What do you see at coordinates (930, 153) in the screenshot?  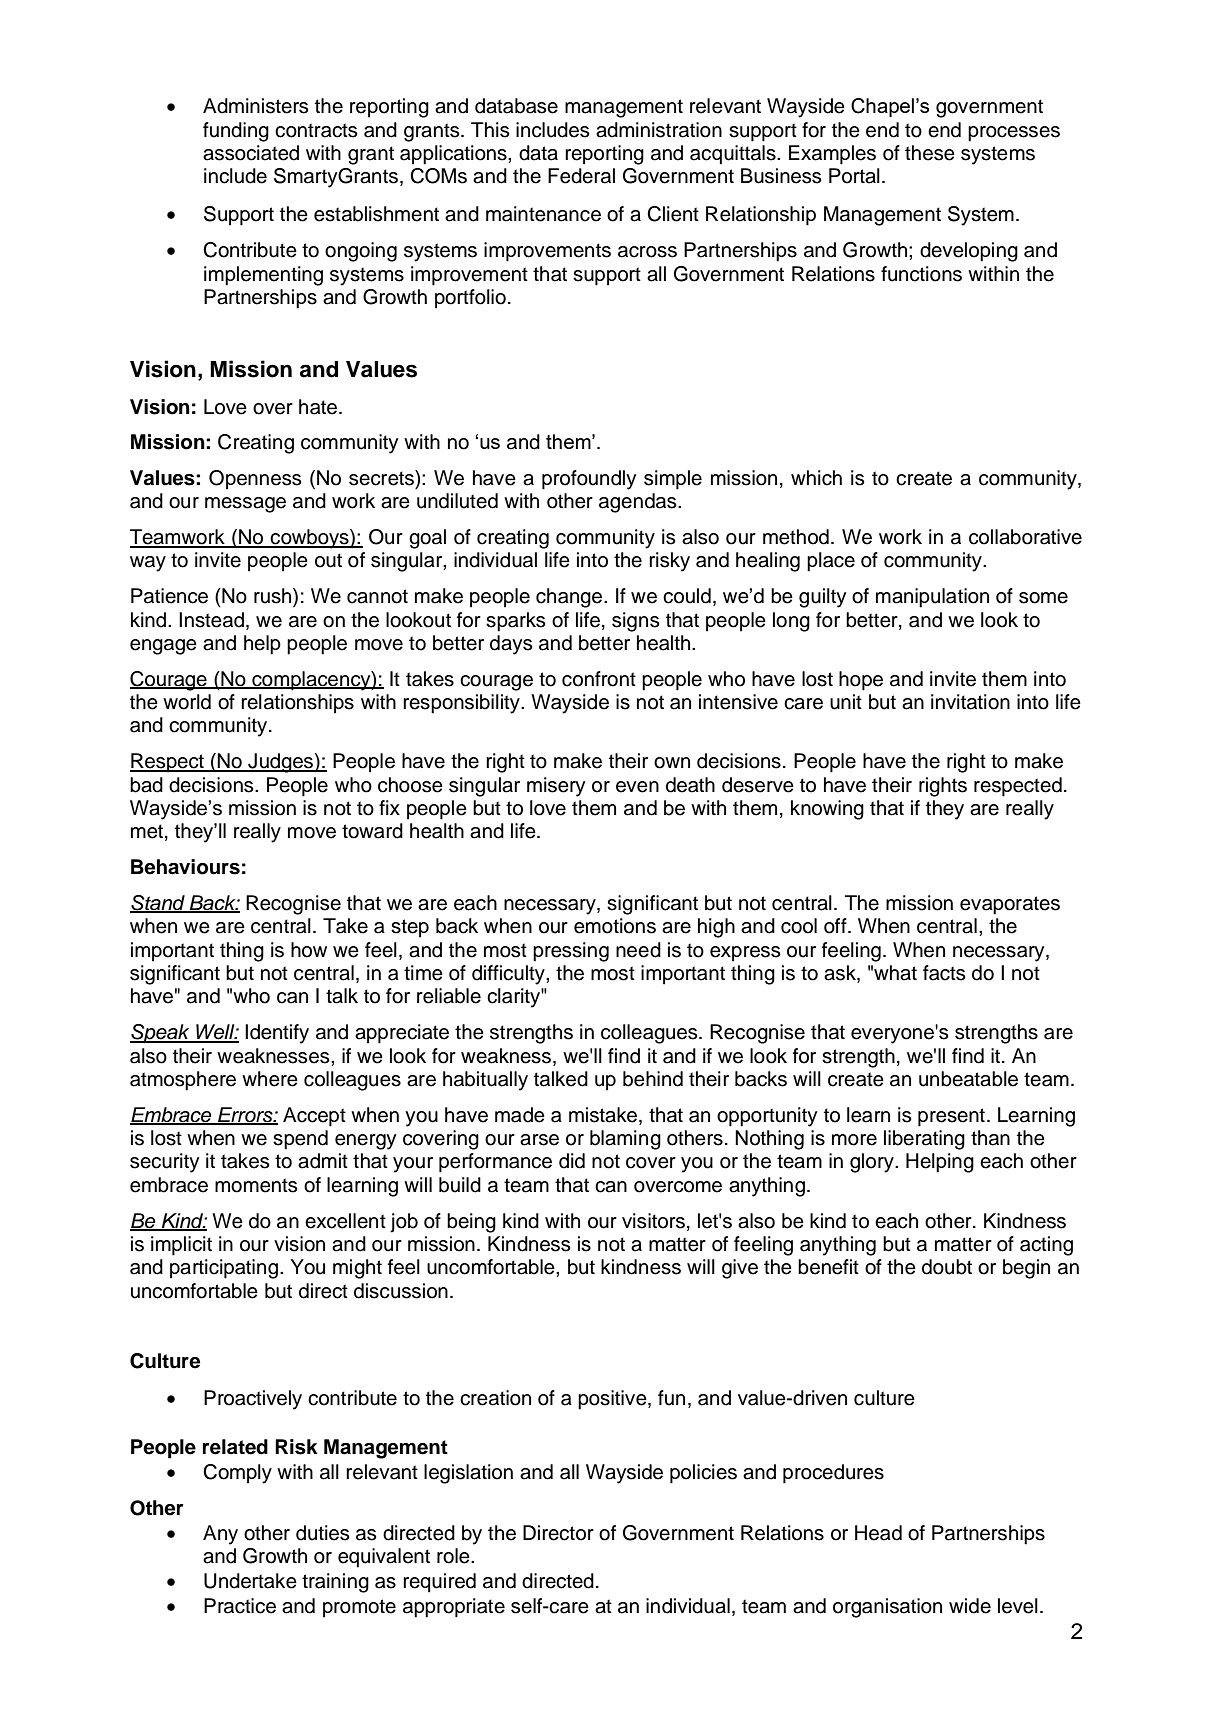 I see `these` at bounding box center [930, 153].
